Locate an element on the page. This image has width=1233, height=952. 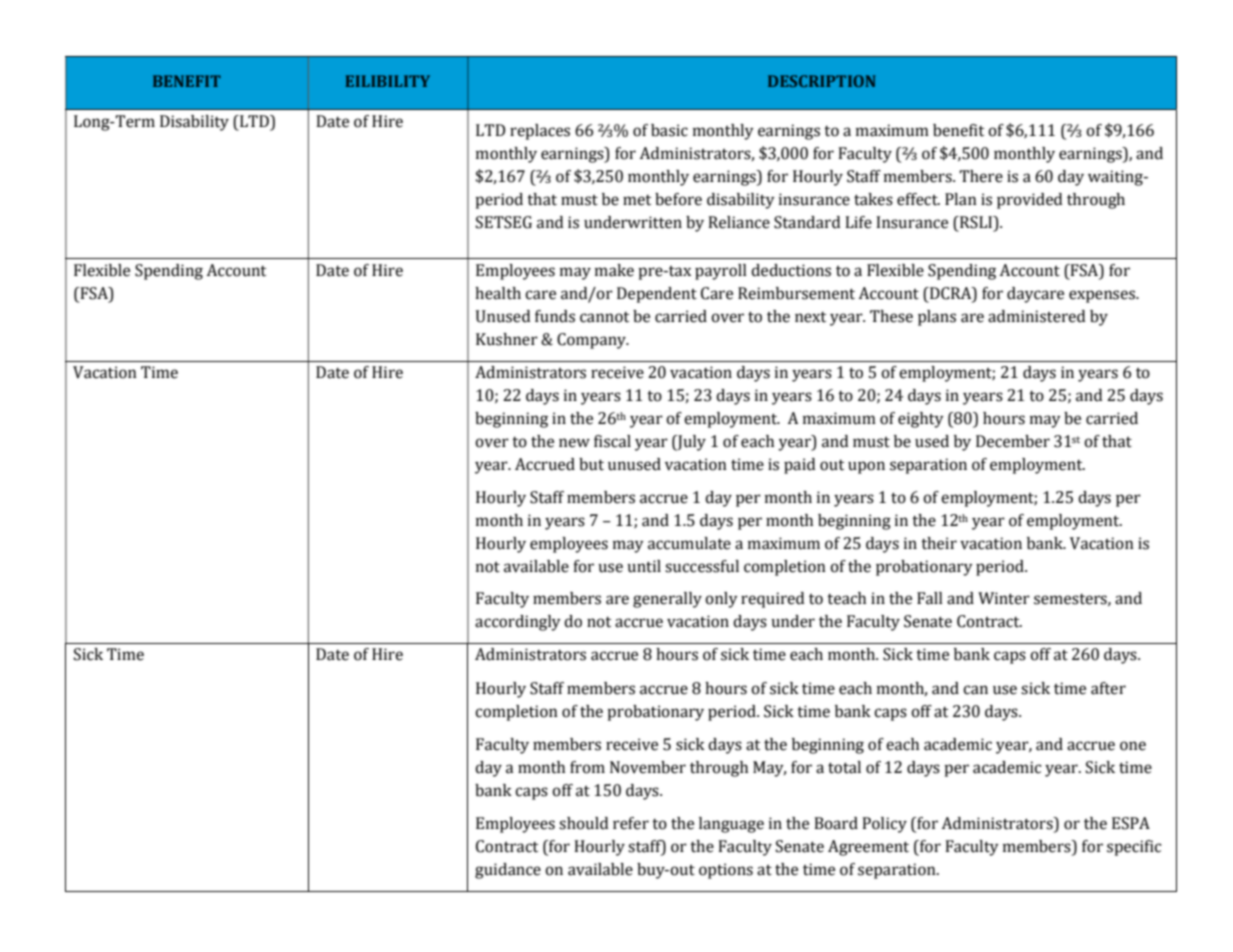
paid is located at coordinates (800, 466).
